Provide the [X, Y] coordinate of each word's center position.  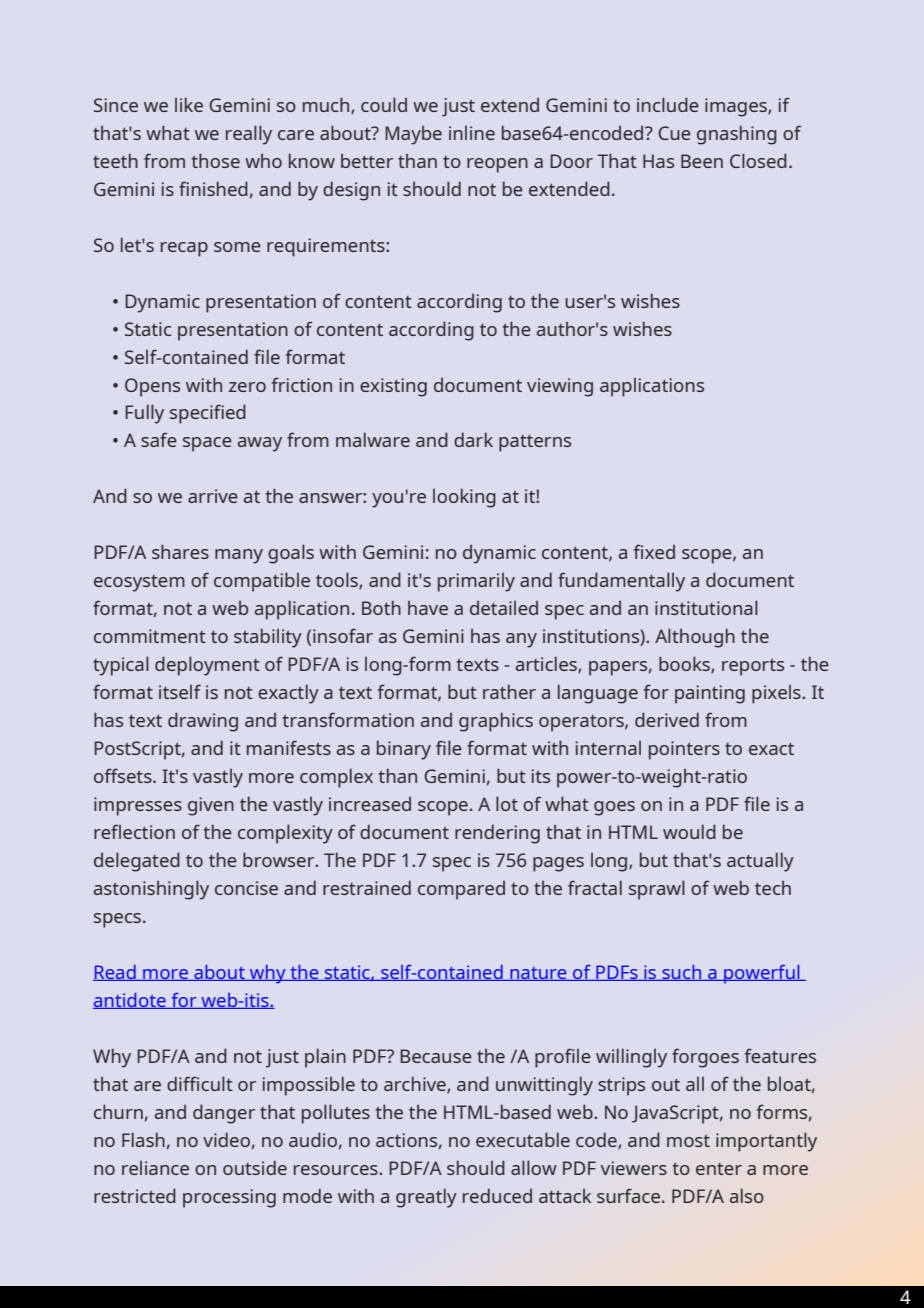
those [216, 160]
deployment [207, 666]
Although [695, 638]
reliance [155, 1167]
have [428, 607]
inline [472, 132]
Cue [674, 133]
